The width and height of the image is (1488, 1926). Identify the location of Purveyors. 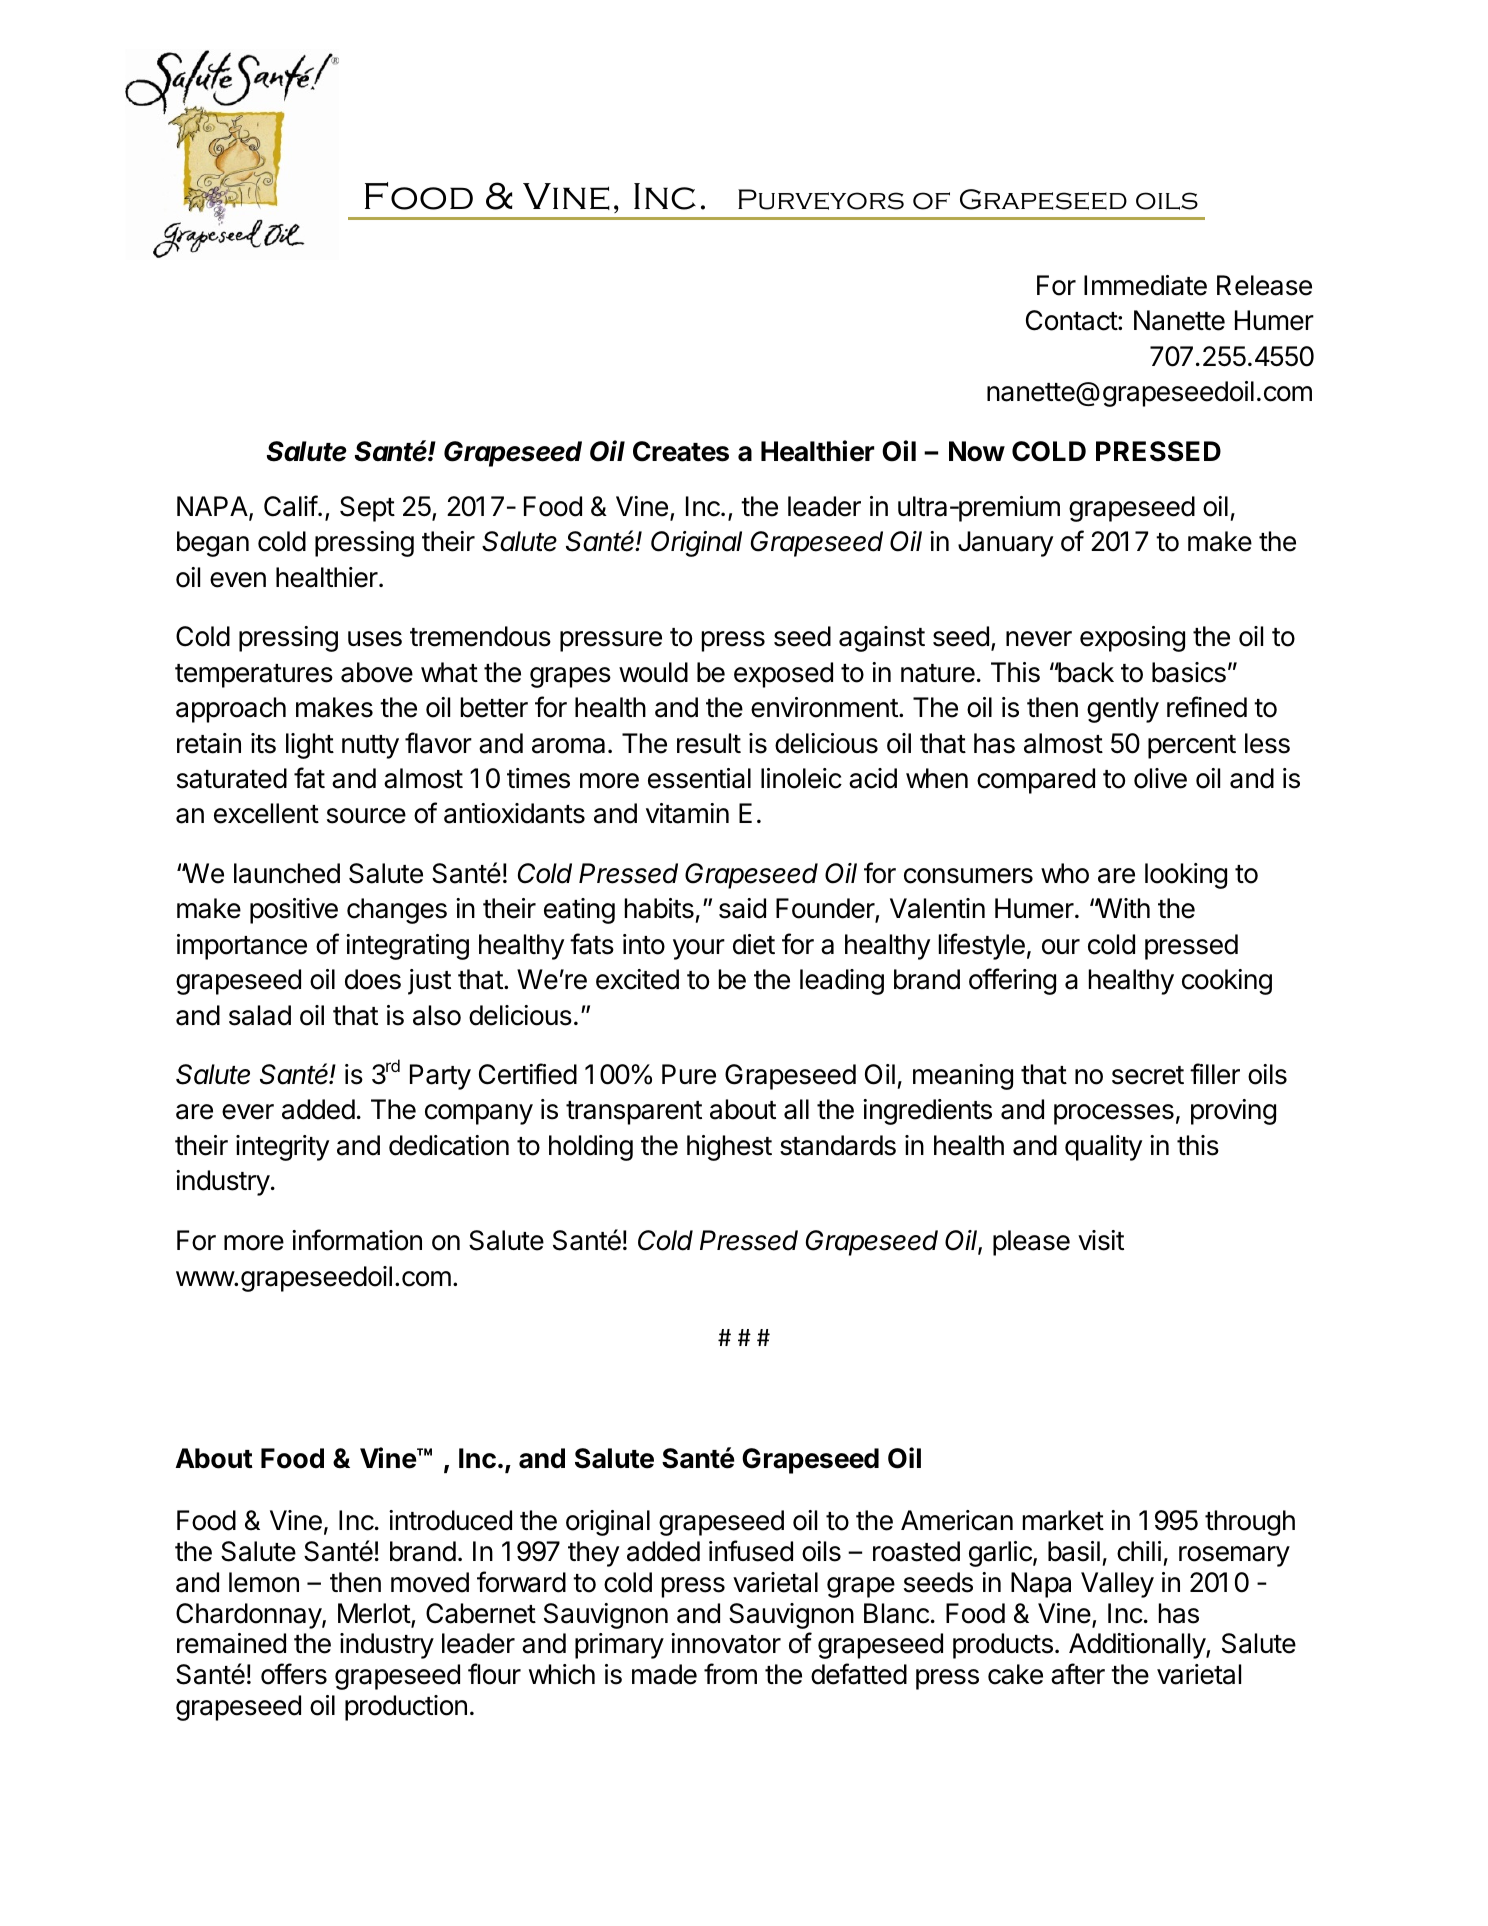
(821, 199).
